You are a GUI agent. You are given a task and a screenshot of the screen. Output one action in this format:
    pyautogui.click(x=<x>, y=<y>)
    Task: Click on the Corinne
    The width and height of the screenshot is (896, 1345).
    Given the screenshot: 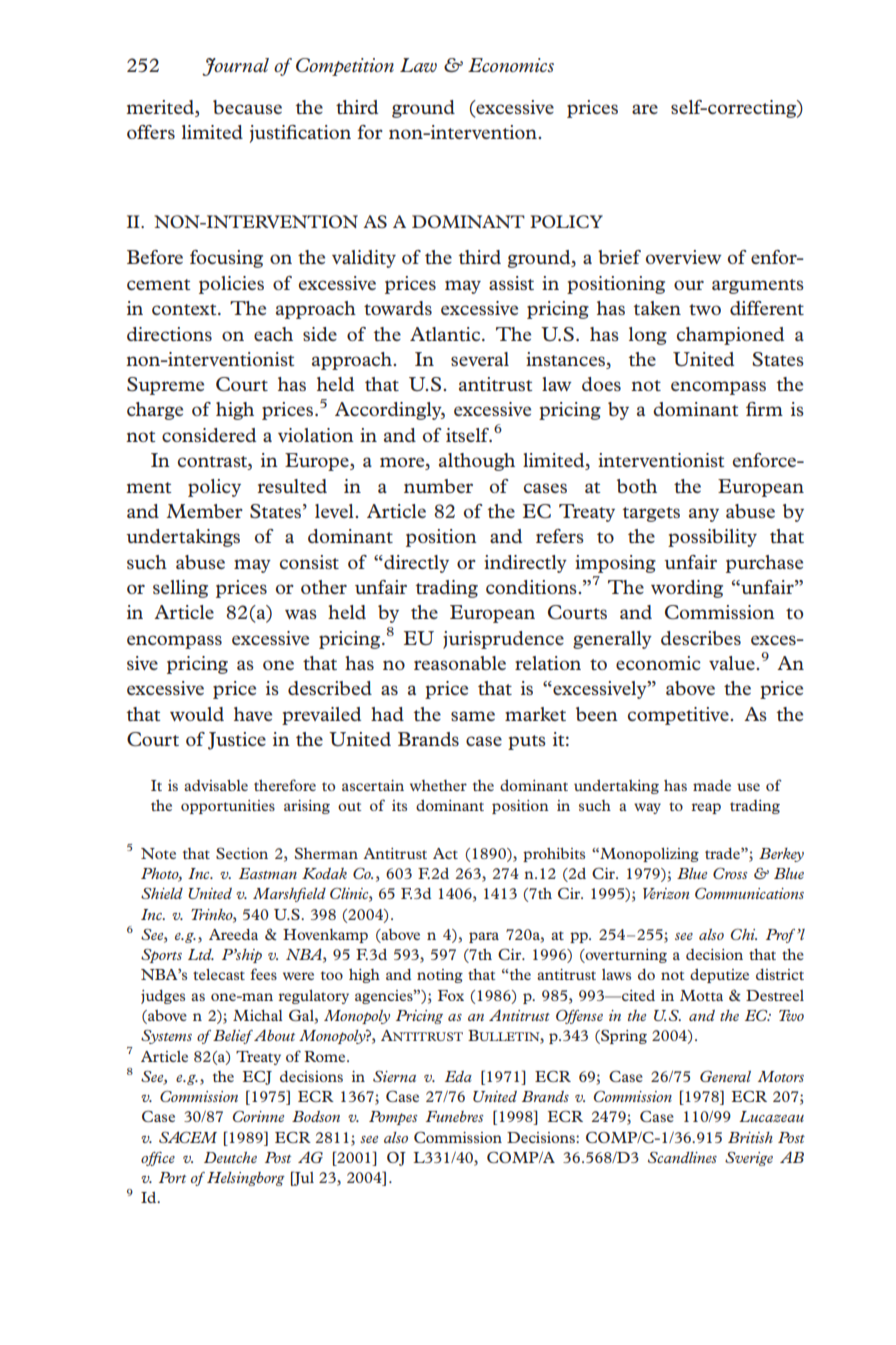 What is the action you would take?
    pyautogui.click(x=258, y=1116)
